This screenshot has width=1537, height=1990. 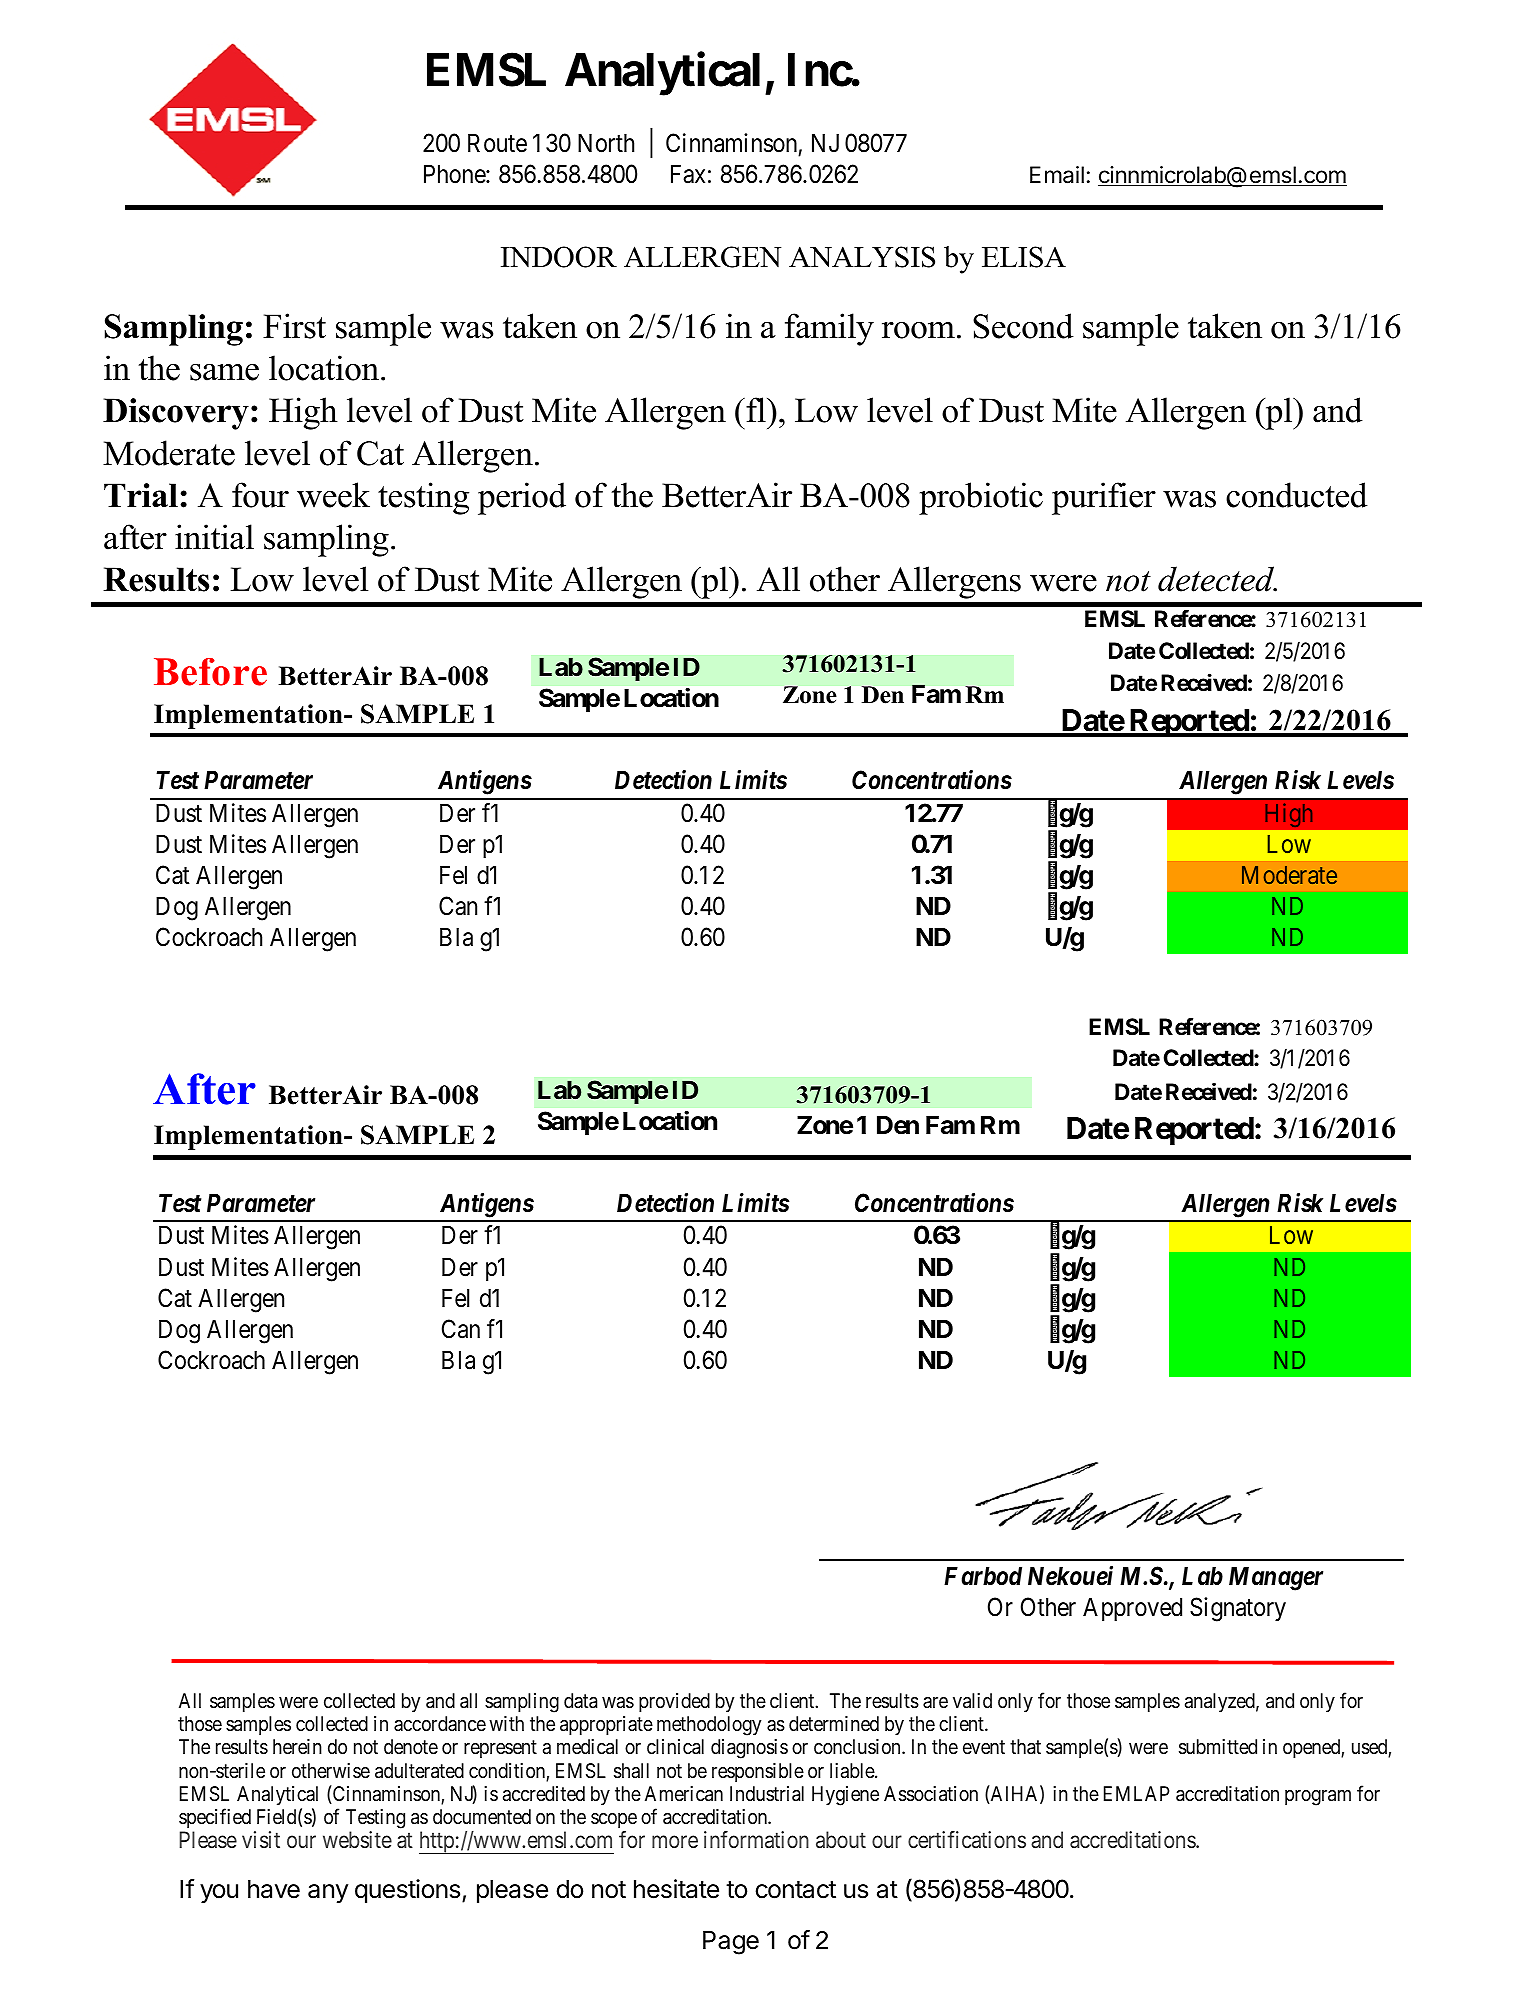 I want to click on any, so click(x=328, y=1893).
